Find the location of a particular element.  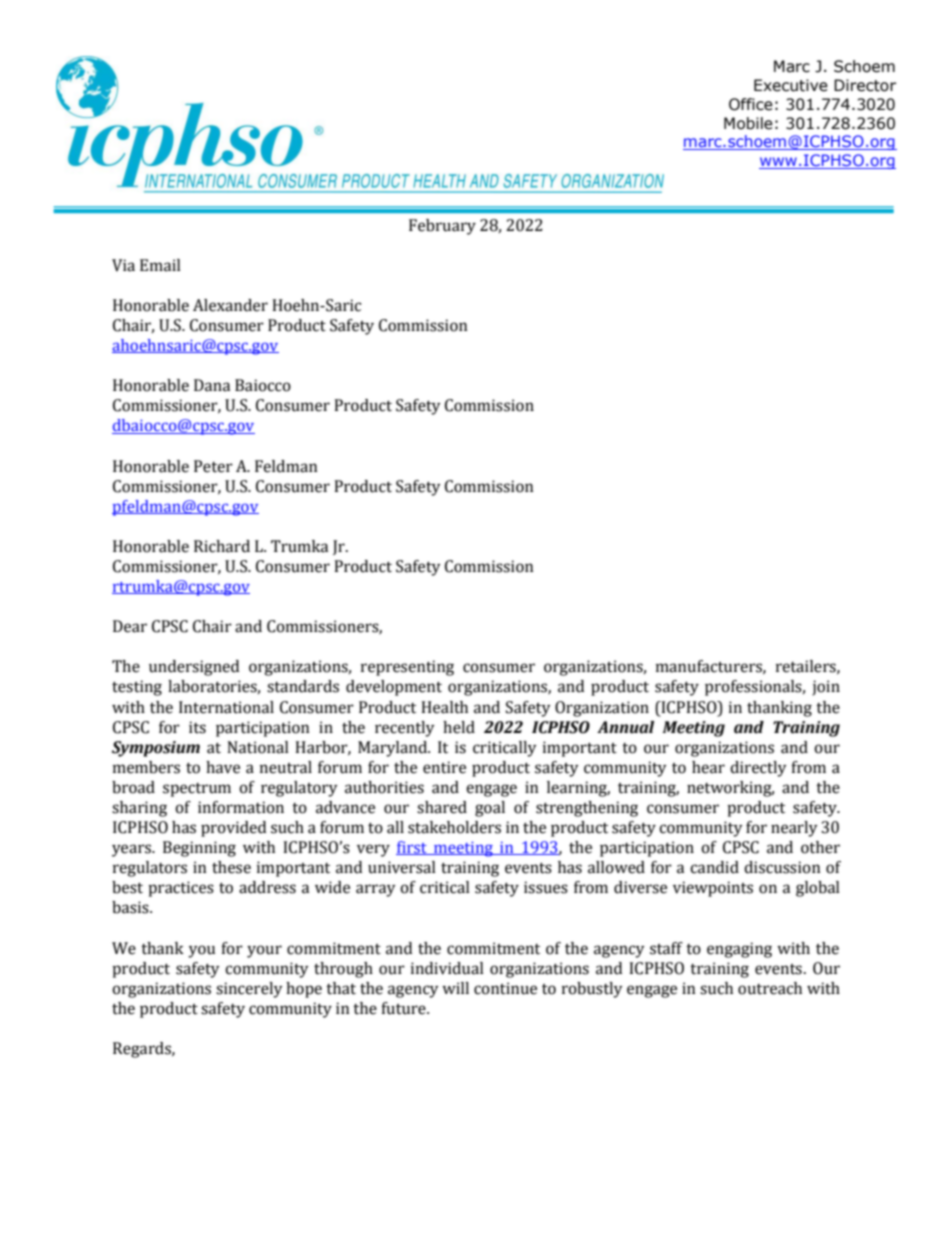

February is located at coordinates (442, 227).
